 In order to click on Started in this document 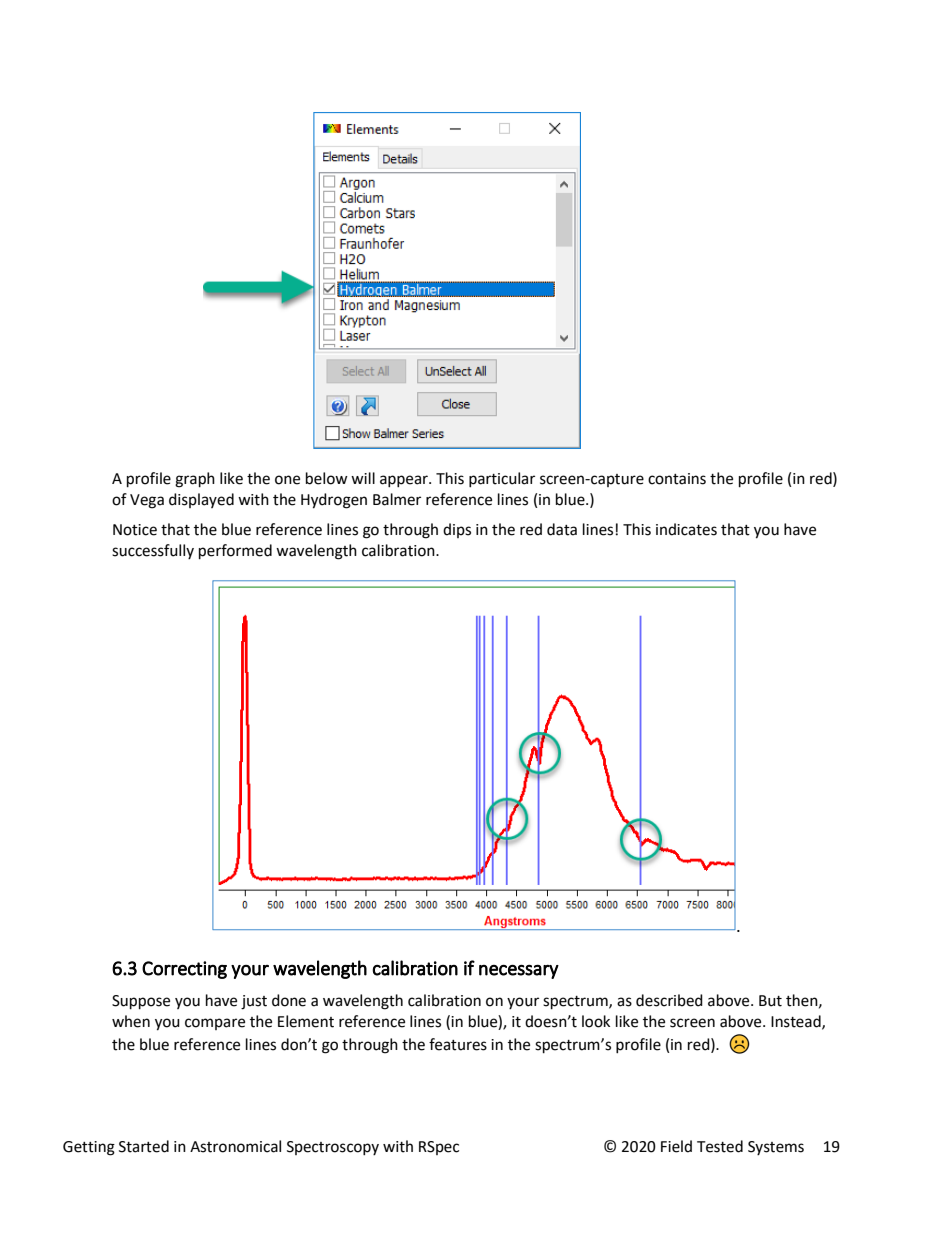, I will do `click(144, 1146)`.
